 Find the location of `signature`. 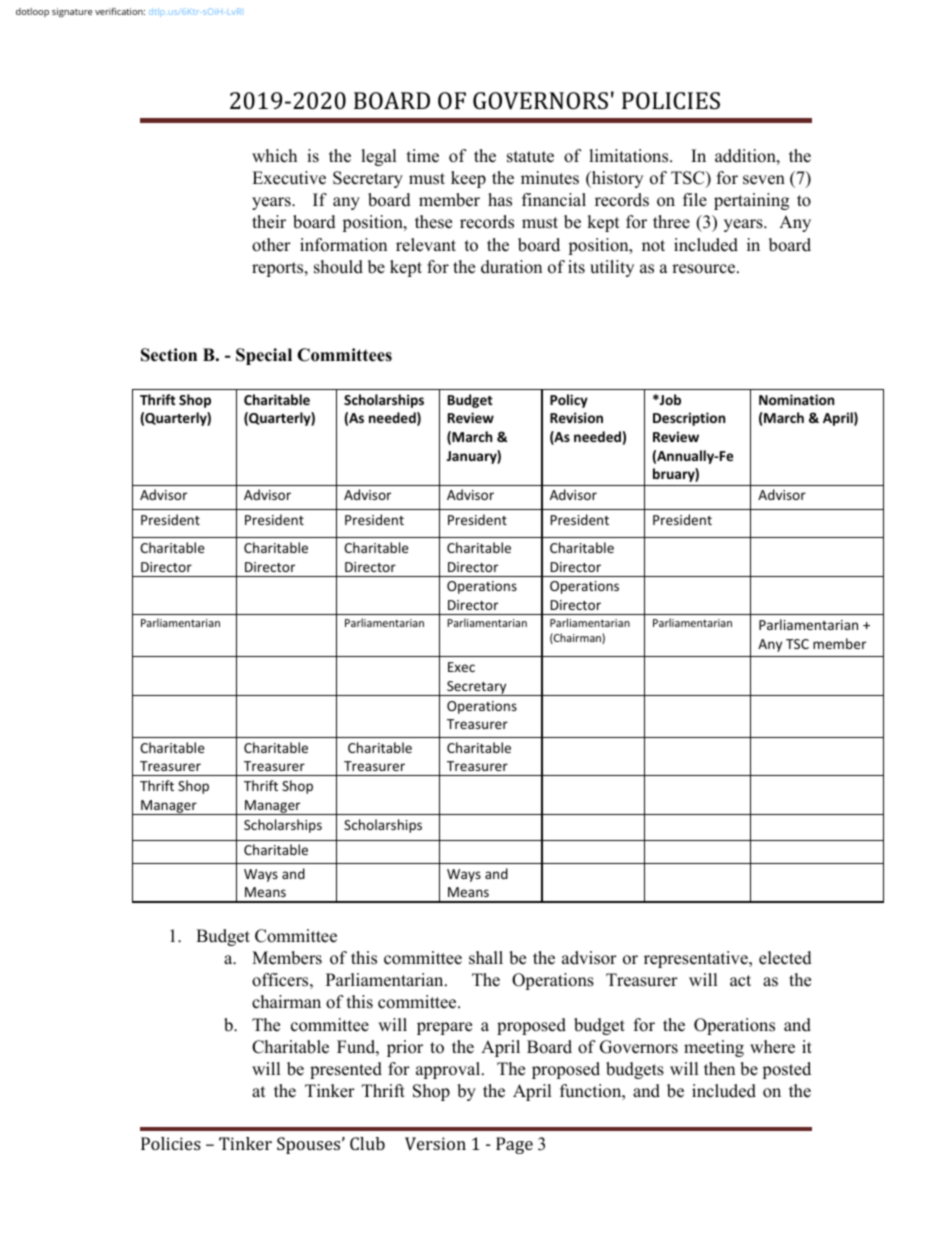

signature is located at coordinates (72, 12).
